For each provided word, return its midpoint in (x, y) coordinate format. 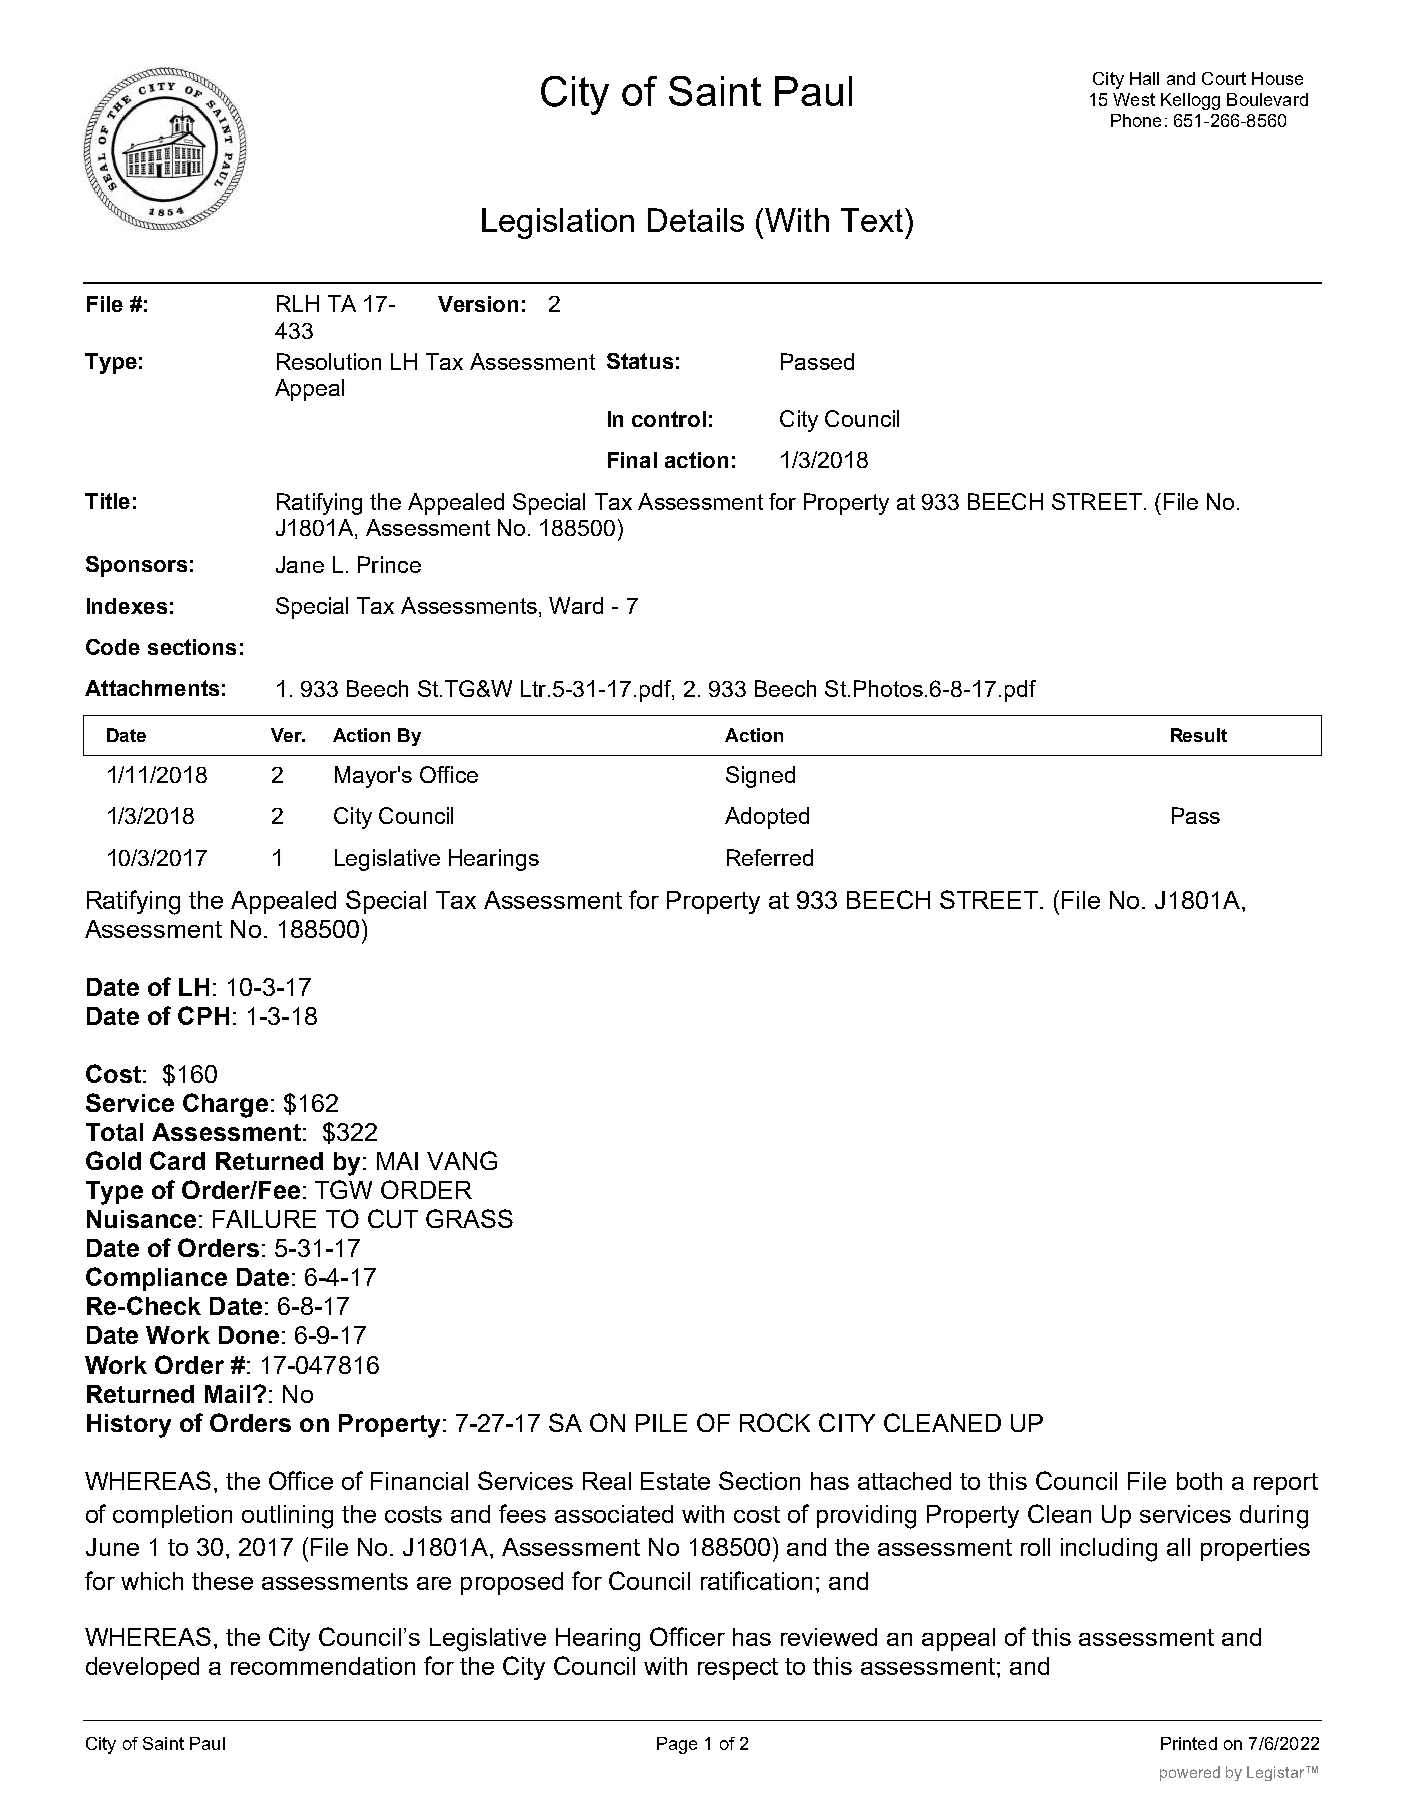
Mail (227, 1394)
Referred (770, 857)
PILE (661, 1423)
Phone (1136, 120)
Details (696, 220)
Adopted (767, 818)
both (1199, 1481)
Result (1199, 735)
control (669, 419)
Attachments (152, 688)
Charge (225, 1105)
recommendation (323, 1666)
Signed (760, 777)
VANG (462, 1160)
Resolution (329, 361)
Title (107, 501)
